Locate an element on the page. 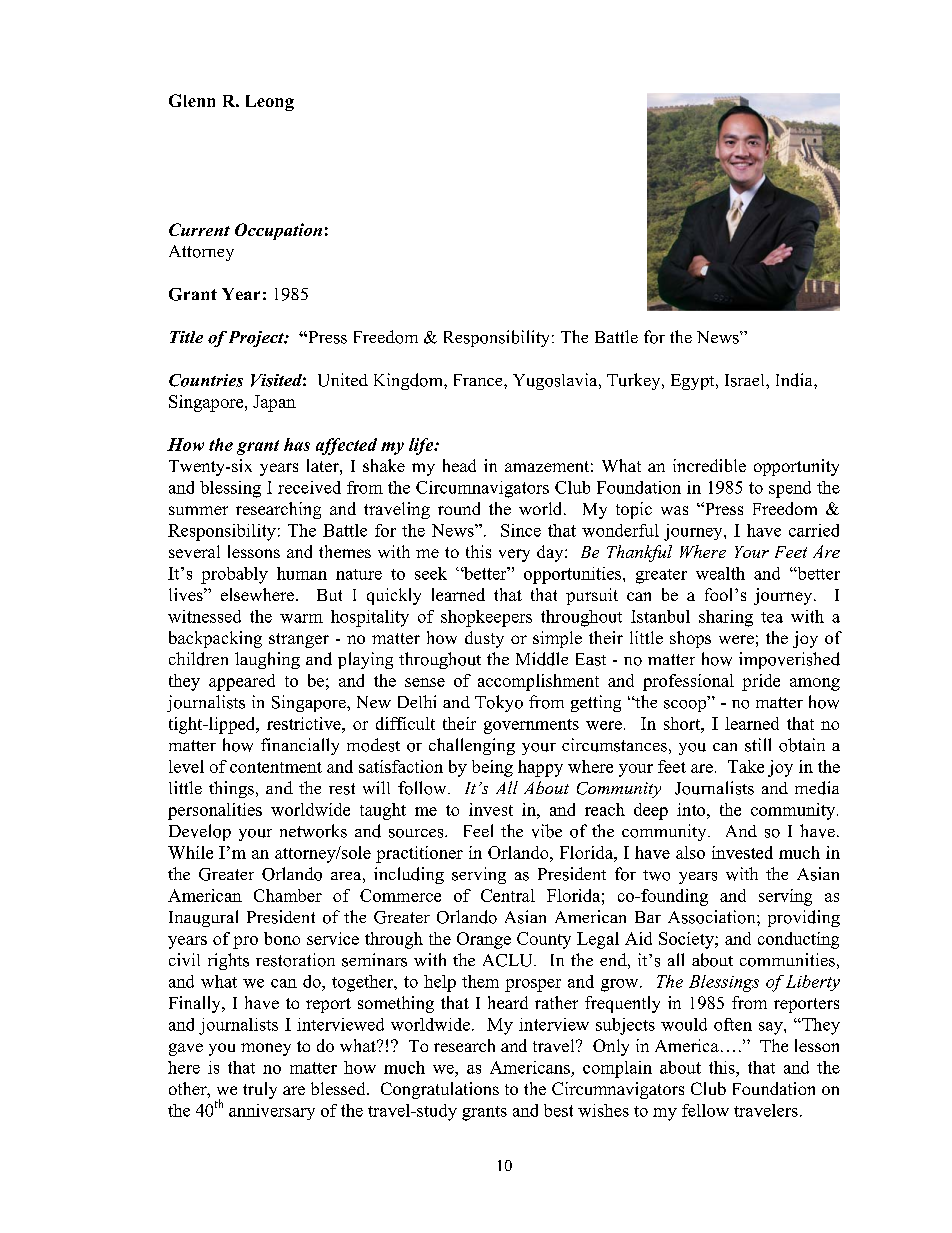 This document has height=1233, width=952. Congratulations is located at coordinates (440, 1090).
